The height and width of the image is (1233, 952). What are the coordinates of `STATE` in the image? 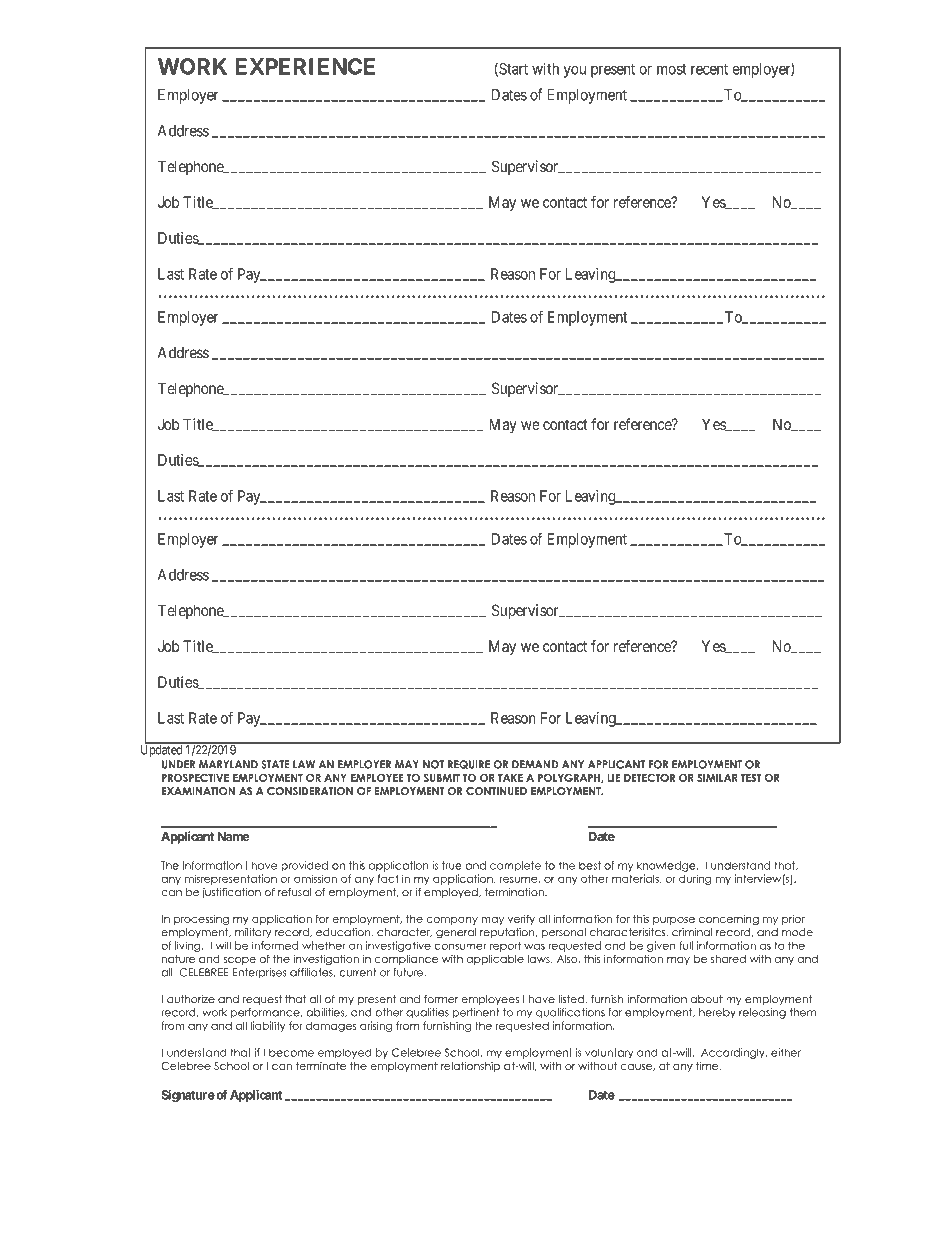 It's located at (275, 764).
